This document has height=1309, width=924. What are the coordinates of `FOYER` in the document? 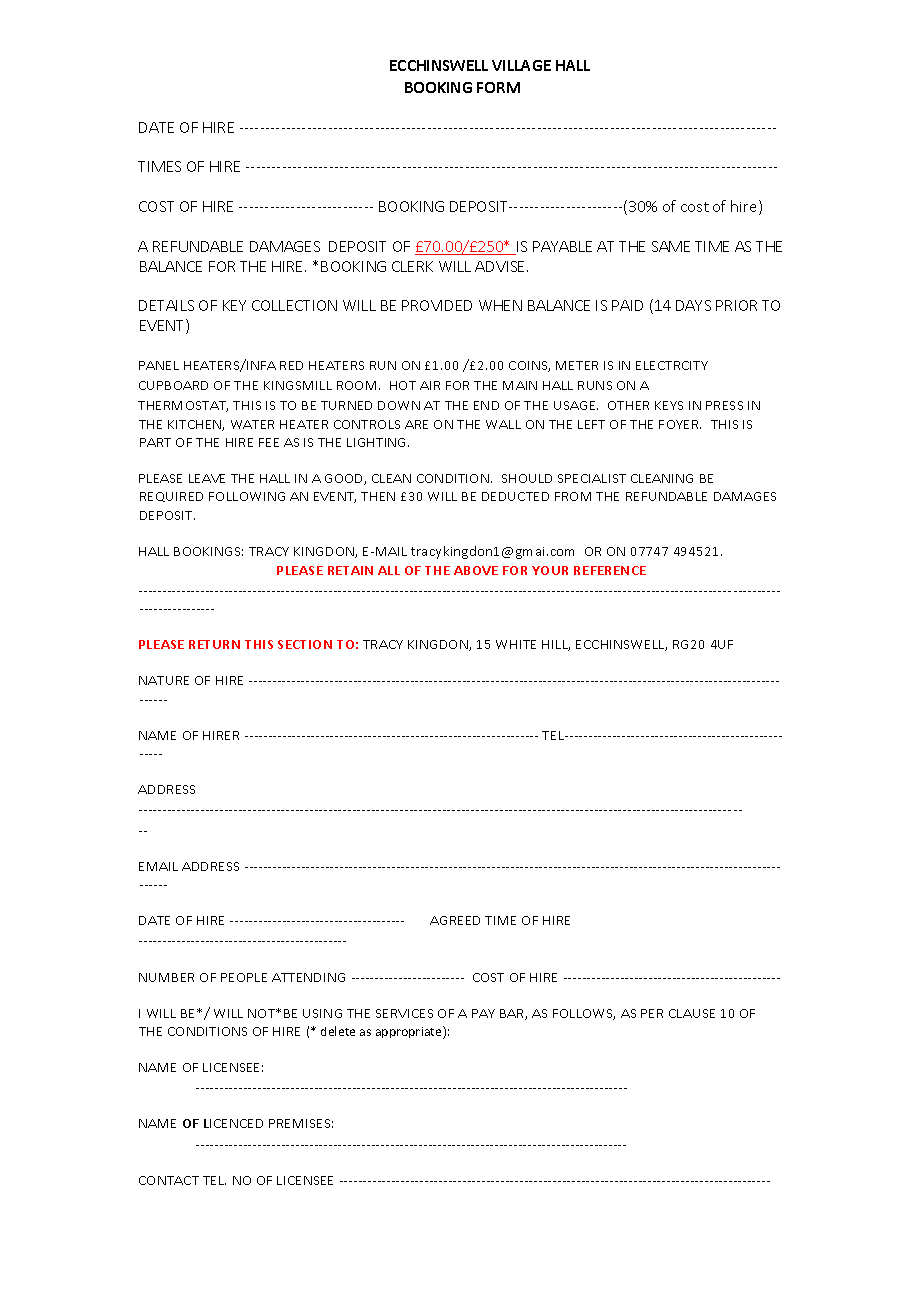 It's located at (680, 424).
